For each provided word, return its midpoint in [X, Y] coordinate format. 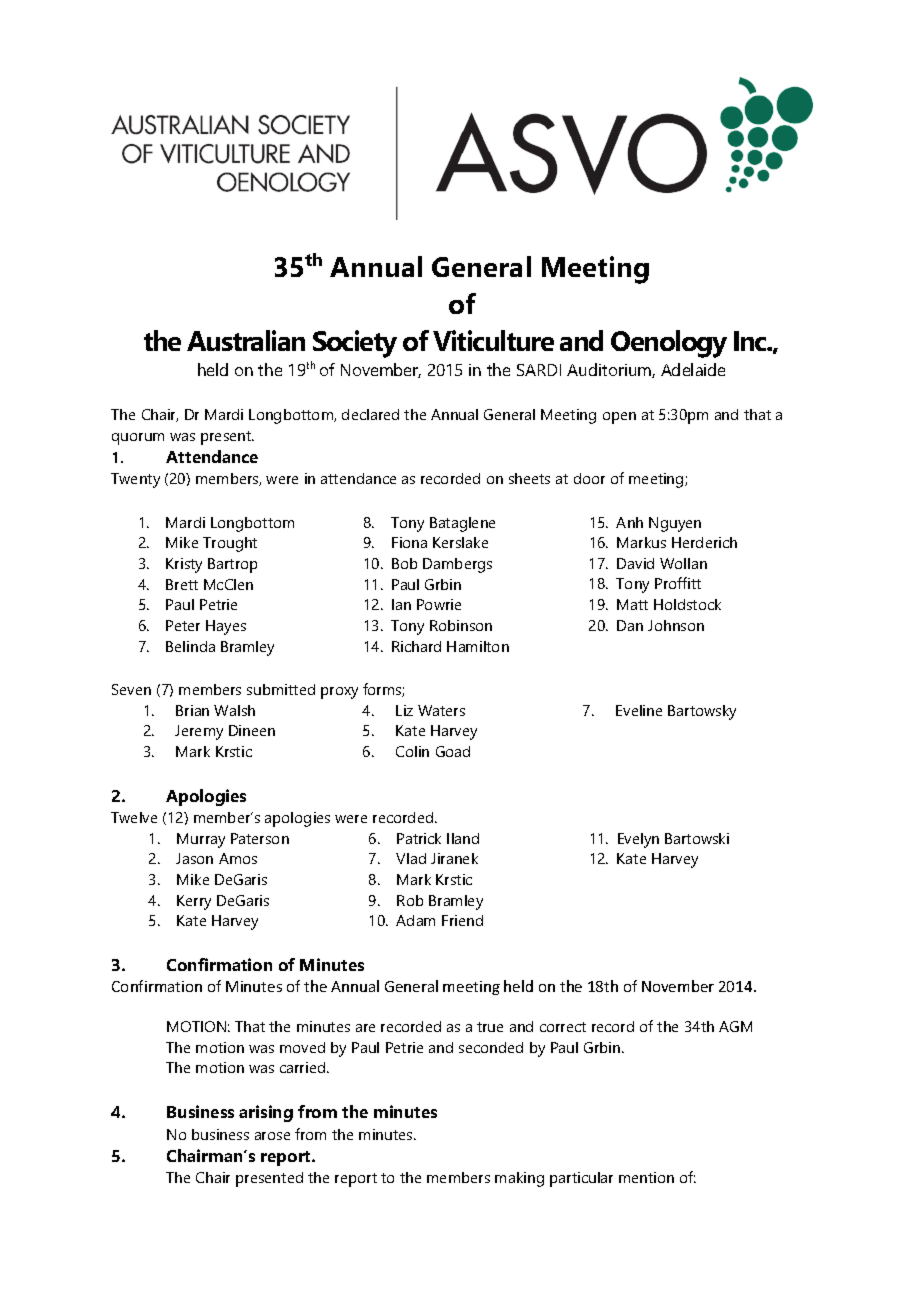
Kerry [194, 902]
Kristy [184, 565]
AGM [735, 1026]
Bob [404, 563]
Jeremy [199, 732]
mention [646, 1177]
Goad [453, 751]
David [635, 563]
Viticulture [493, 340]
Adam [415, 920]
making [519, 1179]
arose [272, 1136]
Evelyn [638, 840]
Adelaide [693, 369]
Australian [246, 340]
